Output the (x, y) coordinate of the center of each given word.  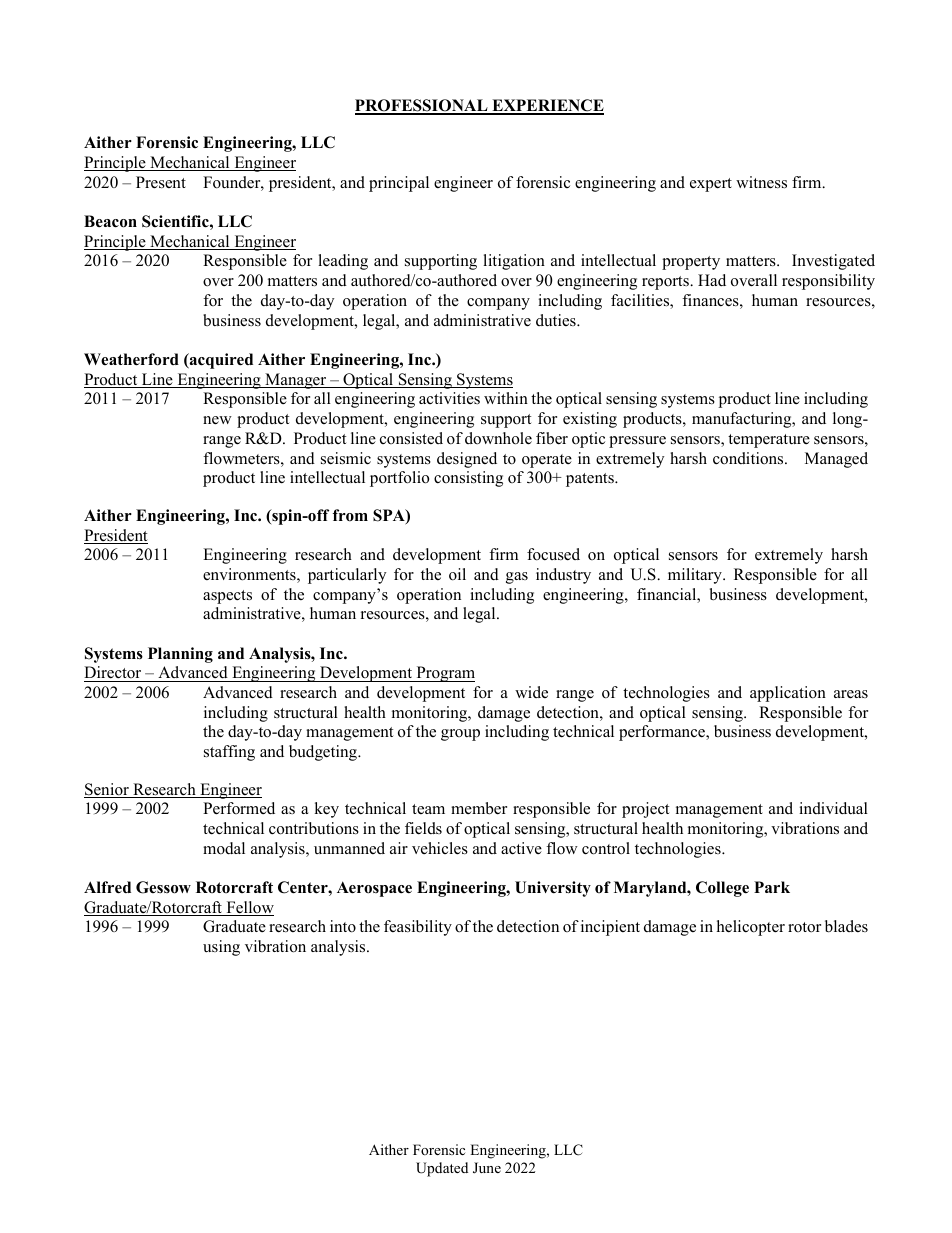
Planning (180, 655)
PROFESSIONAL (422, 106)
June (487, 1168)
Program (444, 674)
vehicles (440, 848)
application (788, 694)
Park (772, 887)
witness (761, 182)
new (217, 420)
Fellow (249, 908)
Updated (442, 1169)
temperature (769, 441)
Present (161, 182)
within (506, 398)
